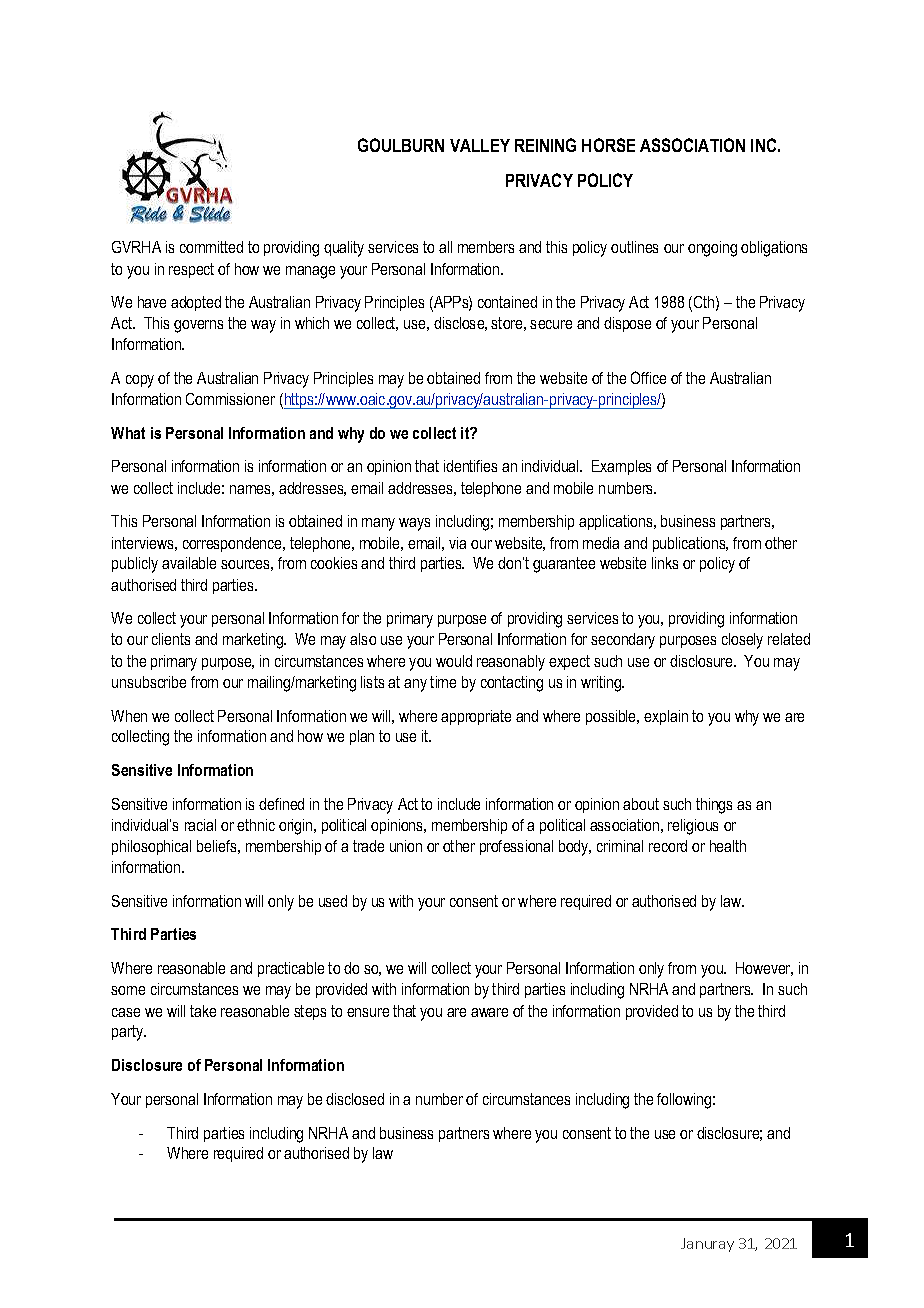  What do you see at coordinates (211, 247) in the page?
I see `committed` at bounding box center [211, 247].
